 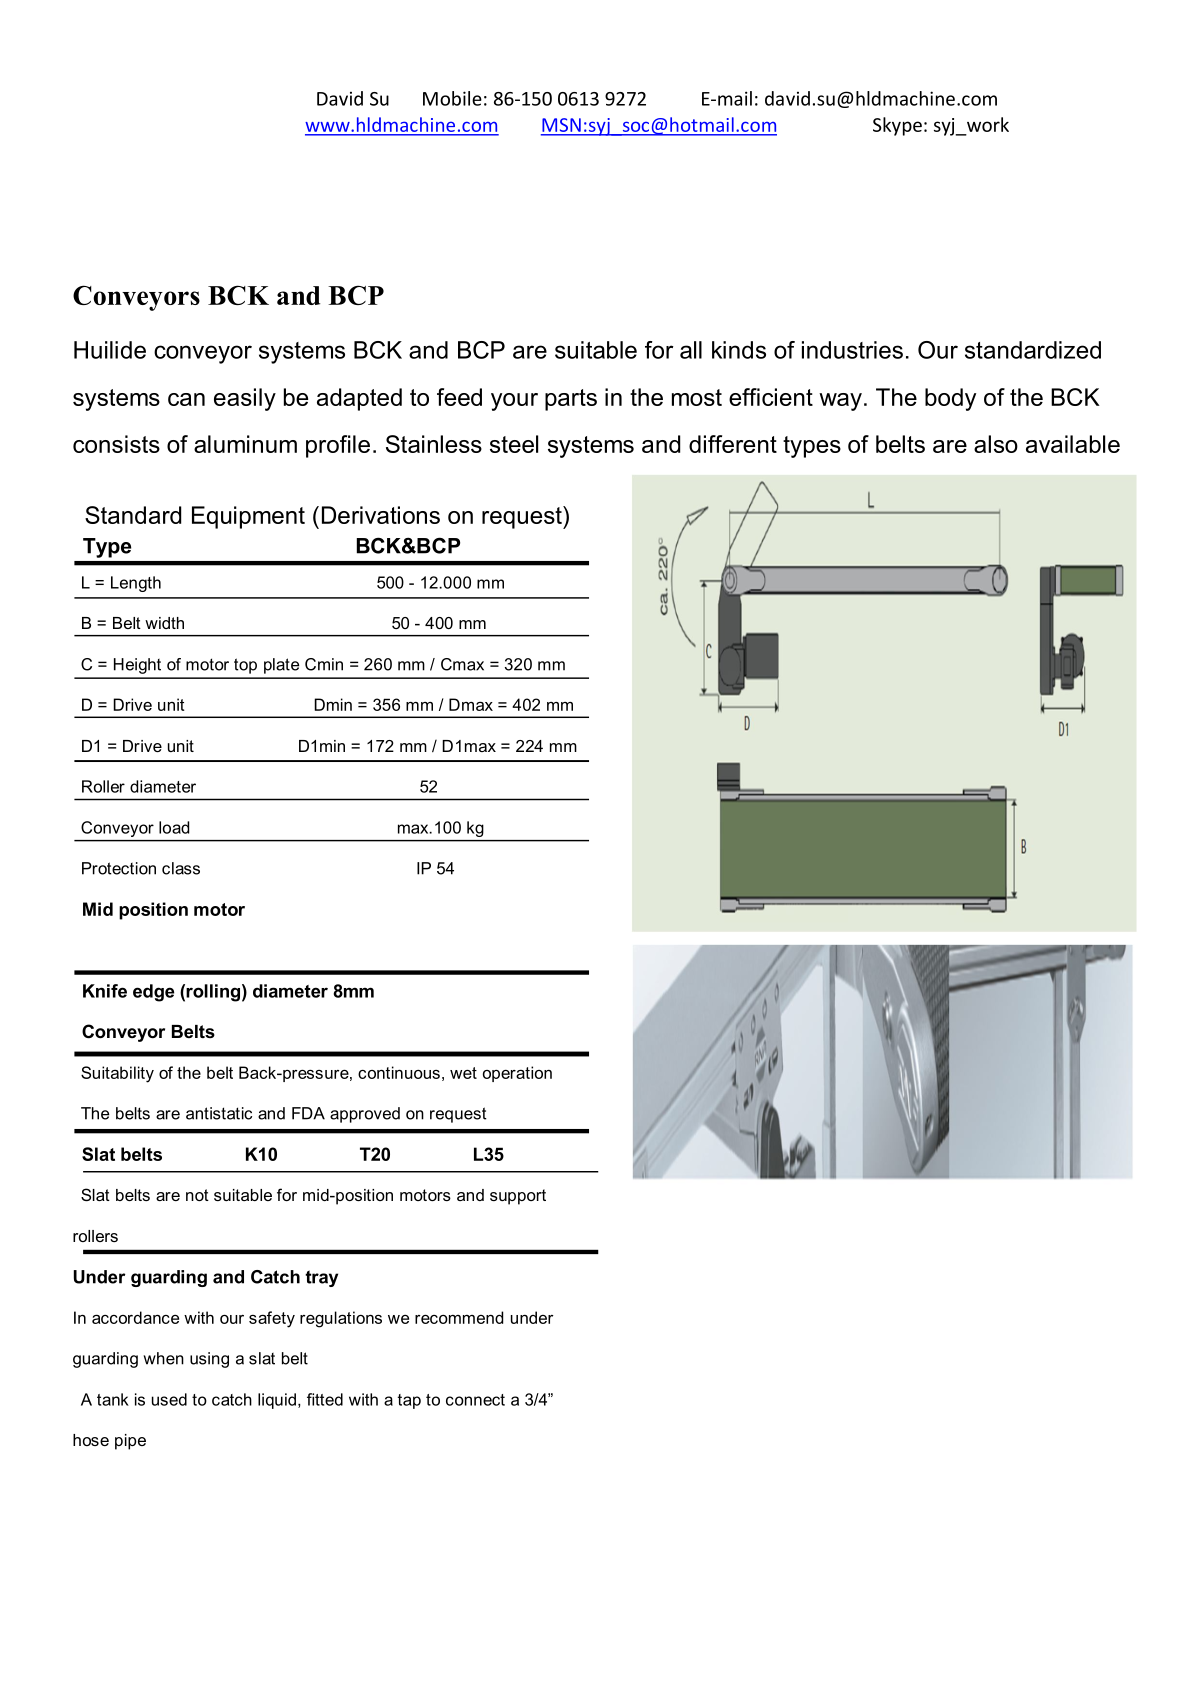 I want to click on recommend, so click(x=459, y=1317).
